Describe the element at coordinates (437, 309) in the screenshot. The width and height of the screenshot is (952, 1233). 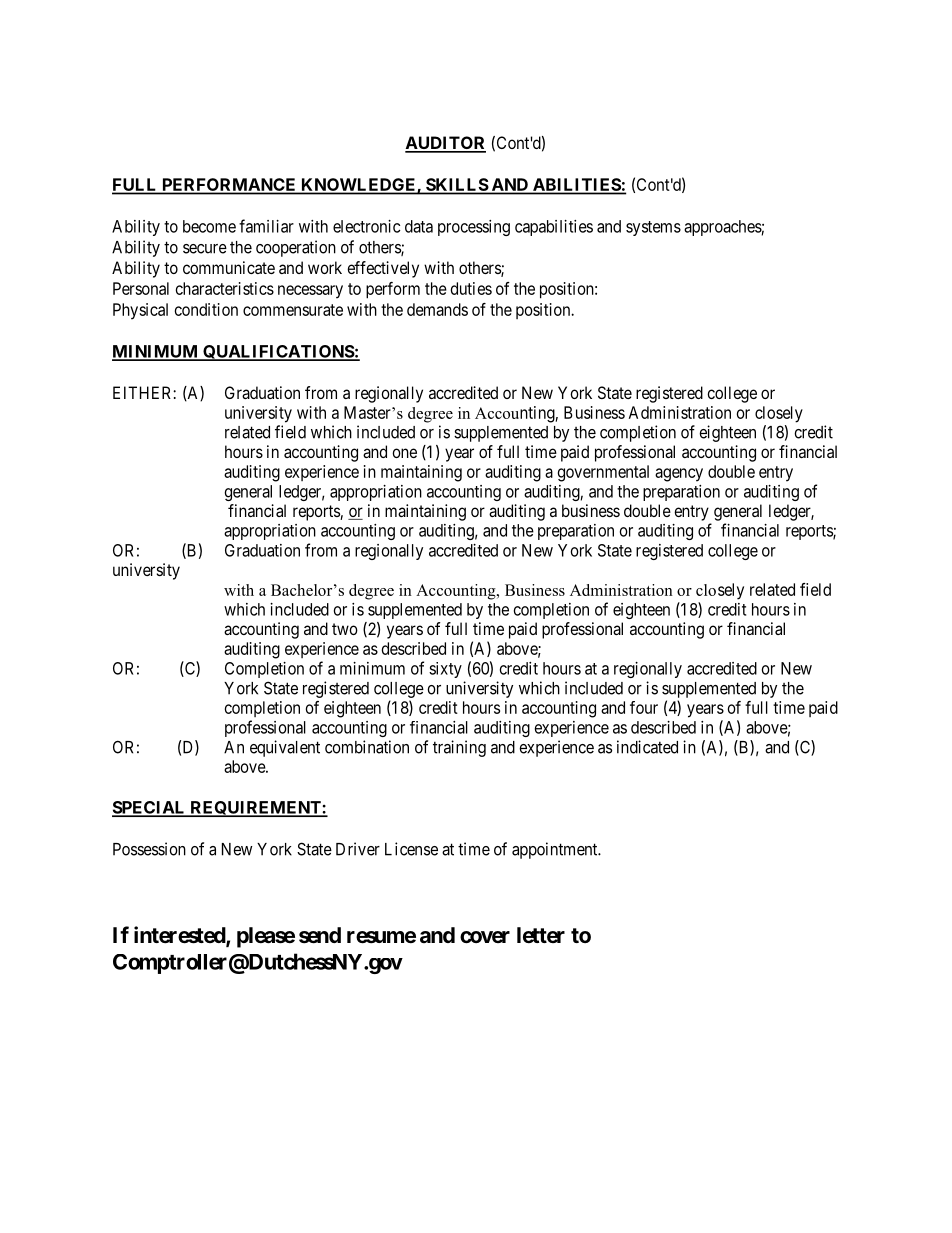
I see `demands` at that location.
